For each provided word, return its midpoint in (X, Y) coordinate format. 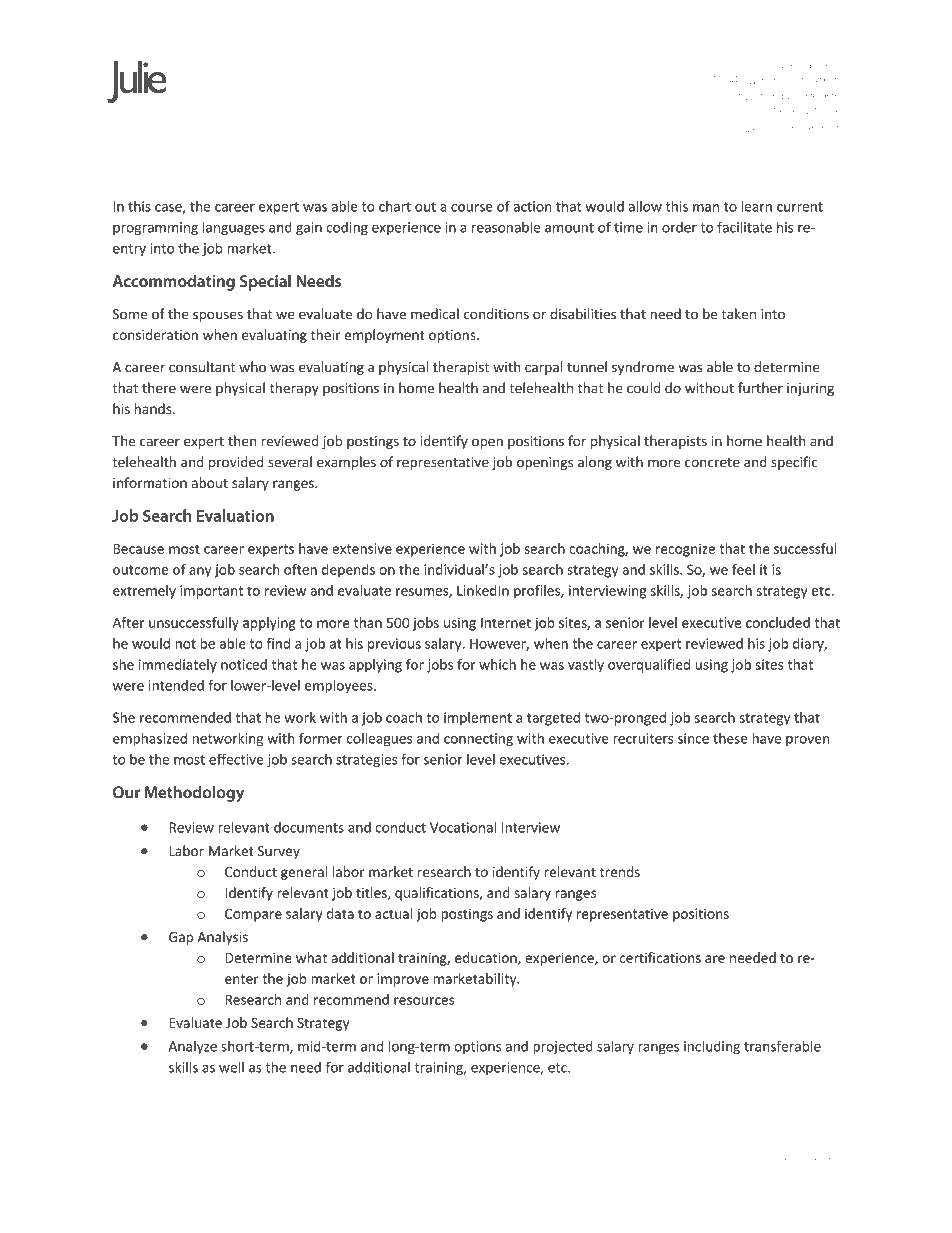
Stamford (757, 96)
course (472, 208)
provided (236, 463)
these (730, 738)
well (231, 1067)
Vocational (463, 827)
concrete (712, 463)
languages (234, 228)
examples (346, 463)
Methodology (194, 794)
